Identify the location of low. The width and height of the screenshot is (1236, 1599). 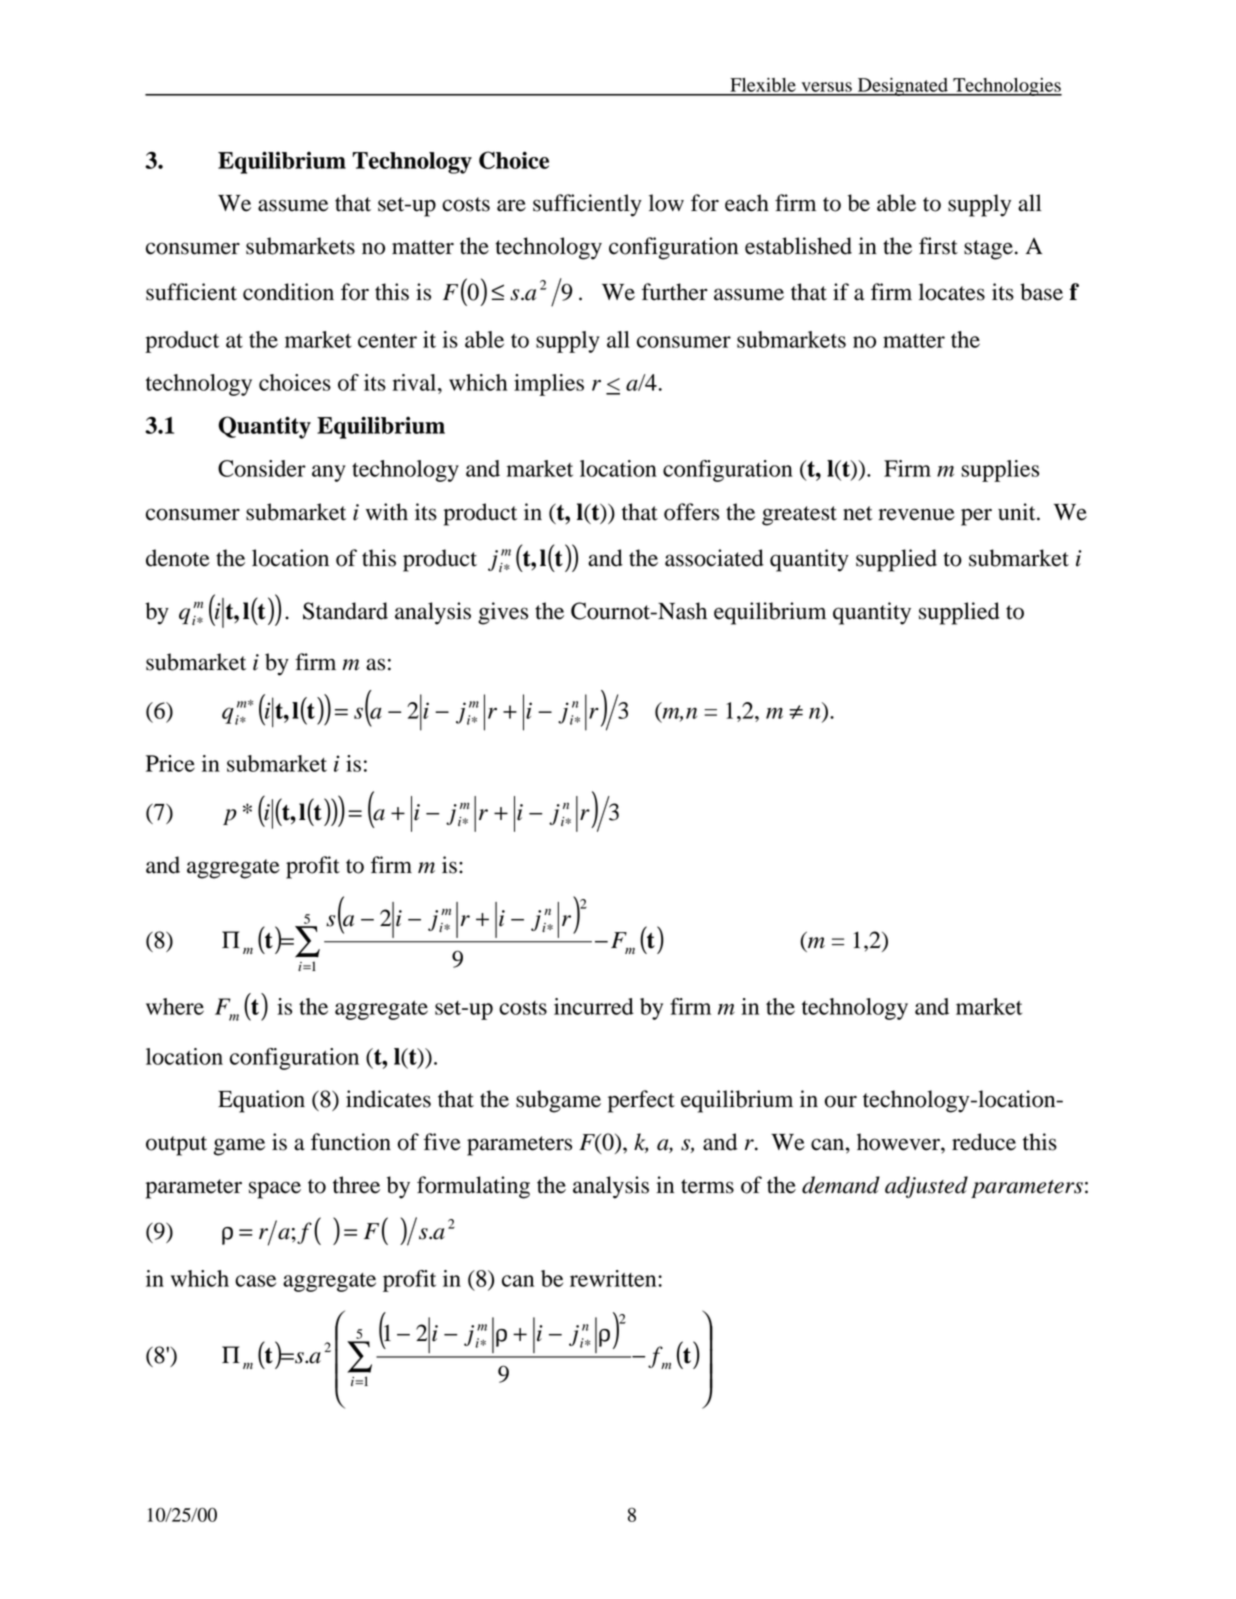
(666, 203).
